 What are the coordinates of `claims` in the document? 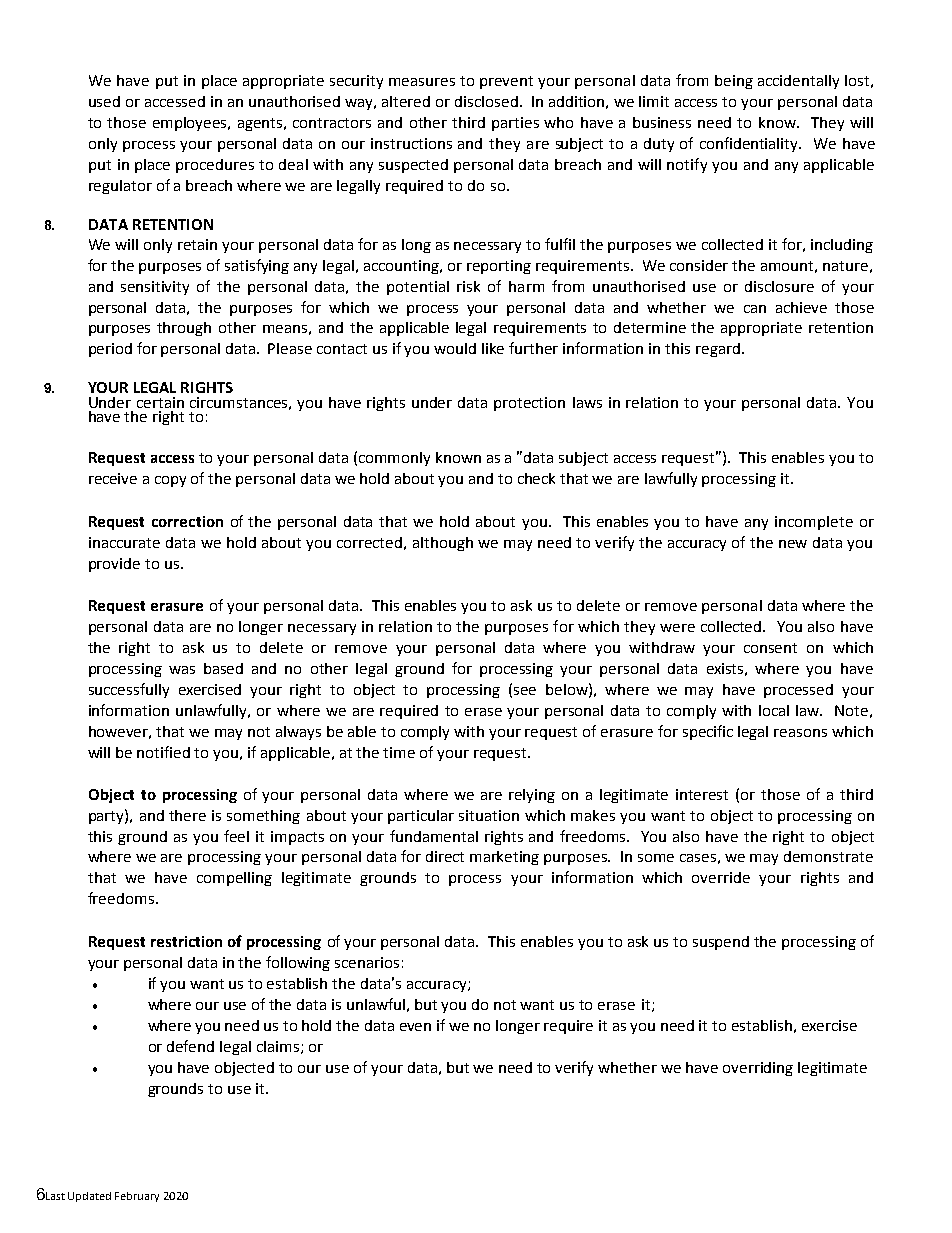 It's located at (278, 1046).
